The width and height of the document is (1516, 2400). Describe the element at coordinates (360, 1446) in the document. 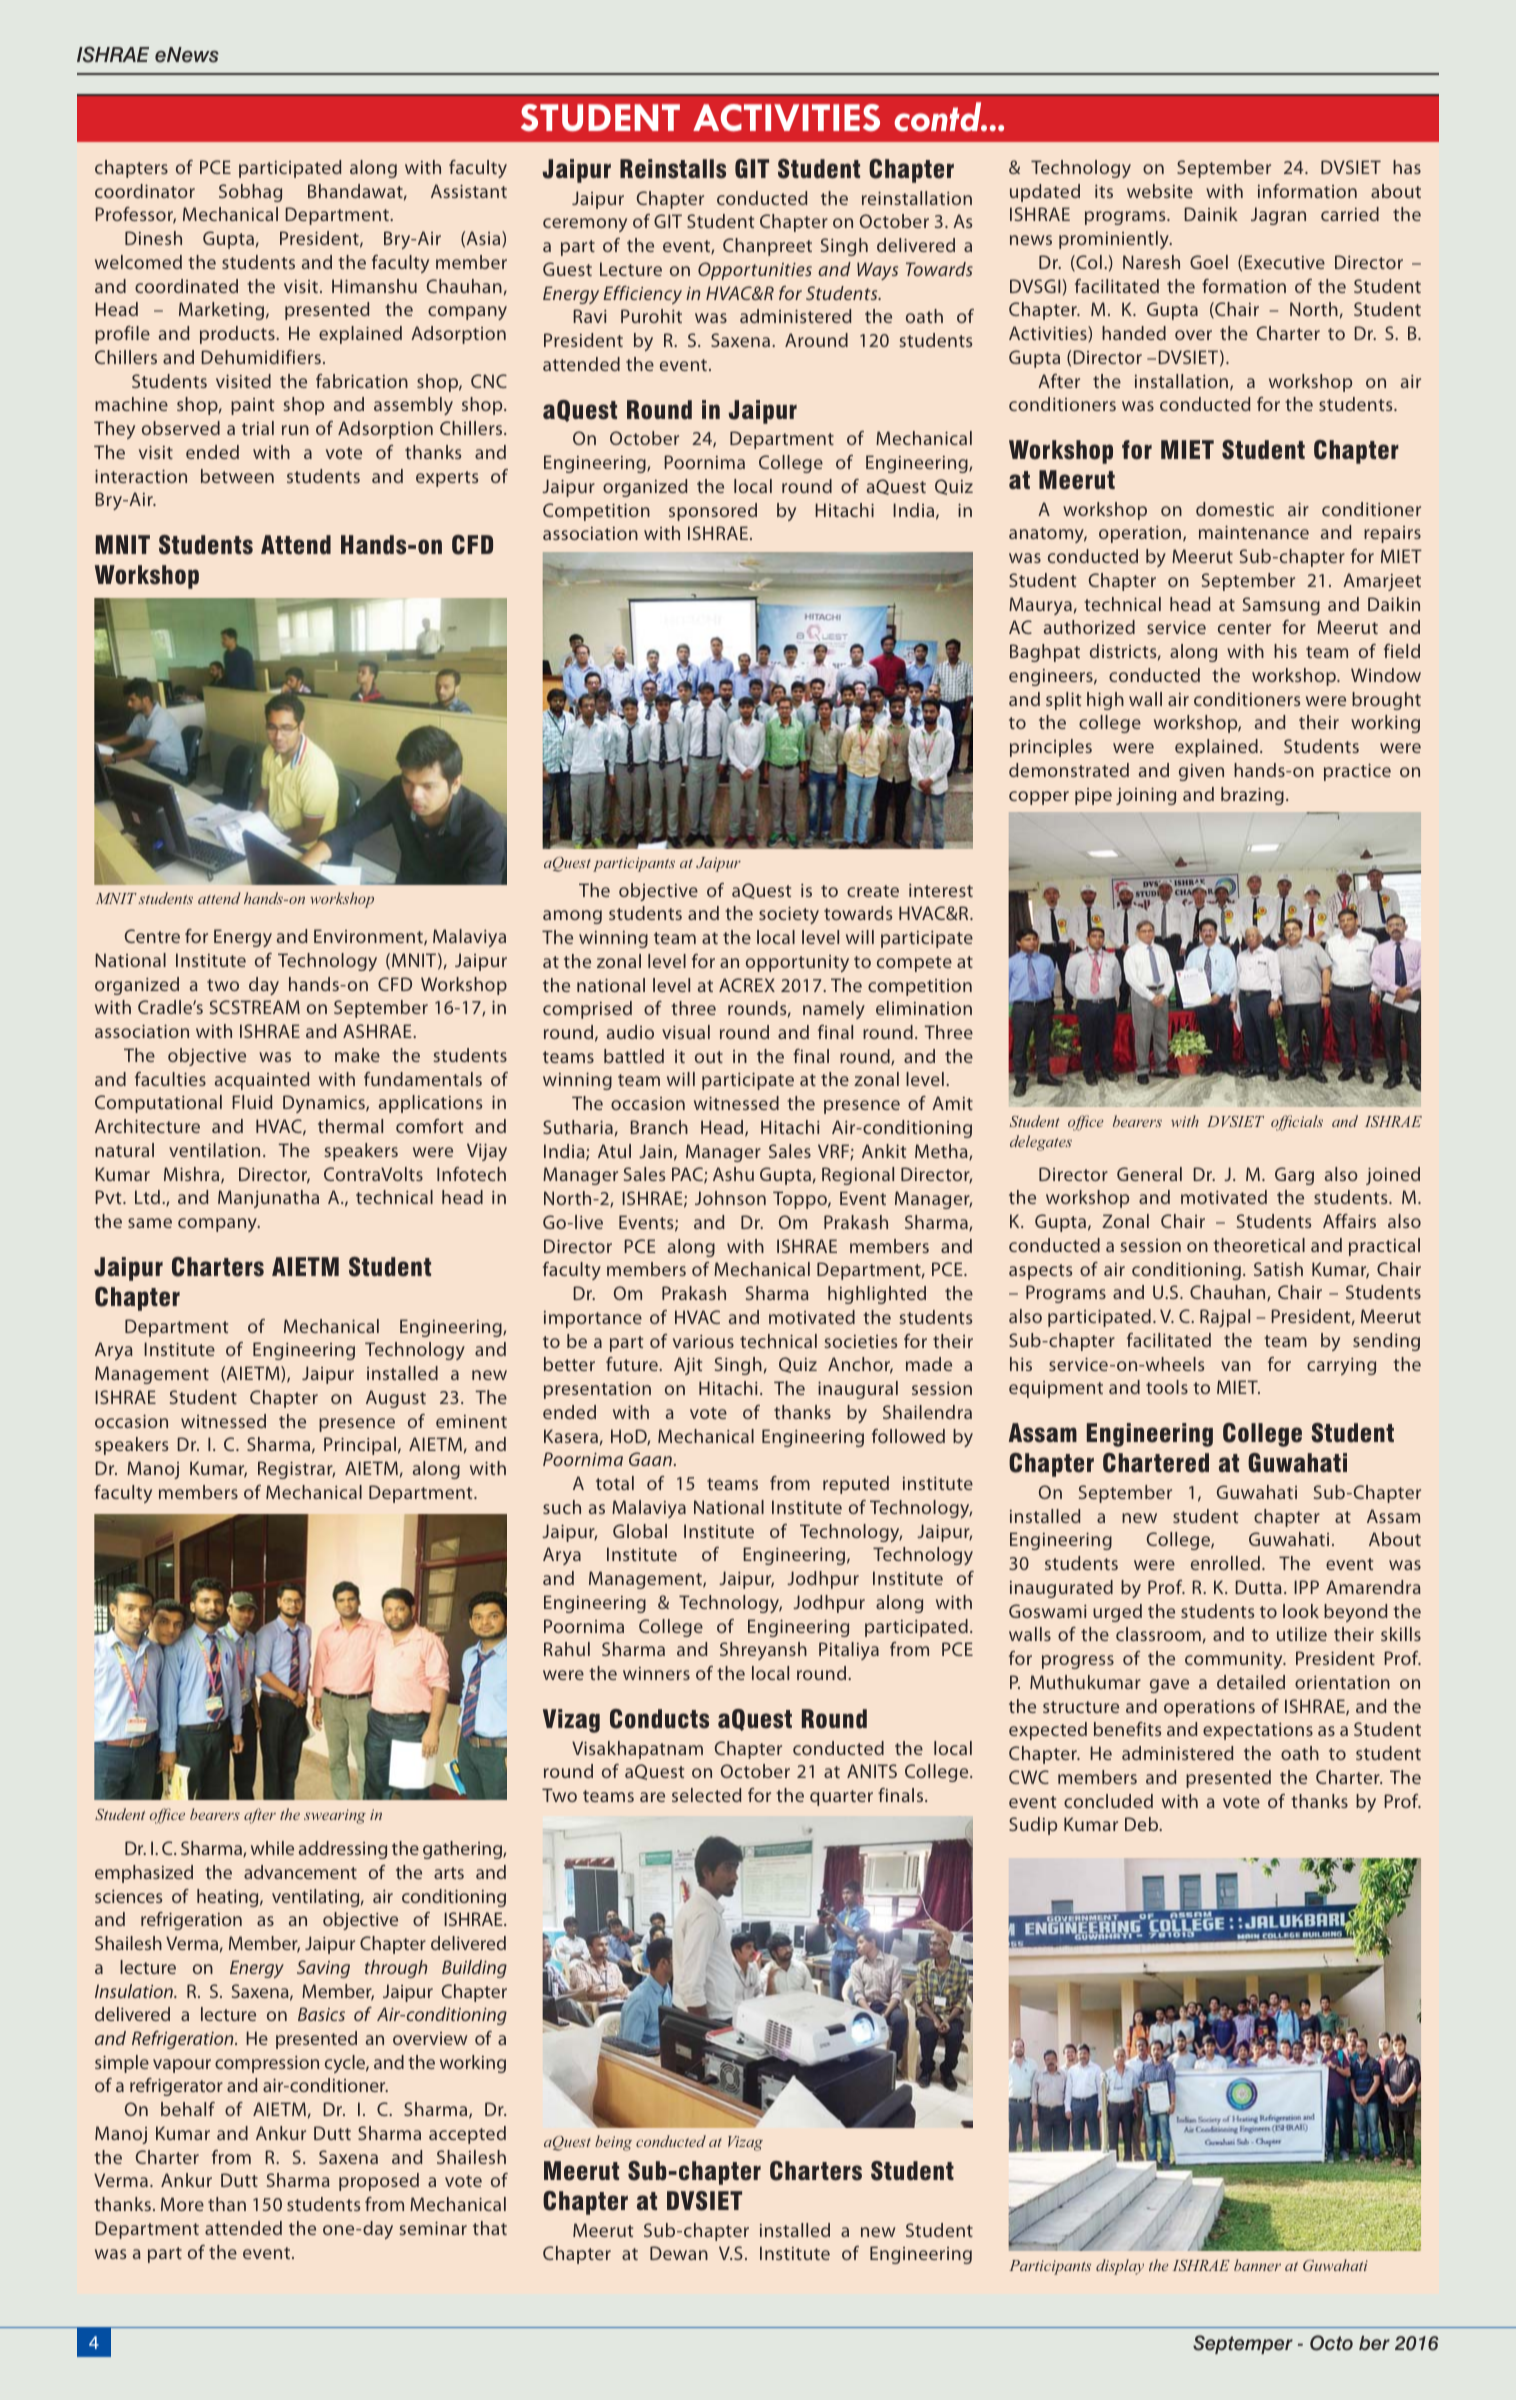

I see `Principal` at that location.
